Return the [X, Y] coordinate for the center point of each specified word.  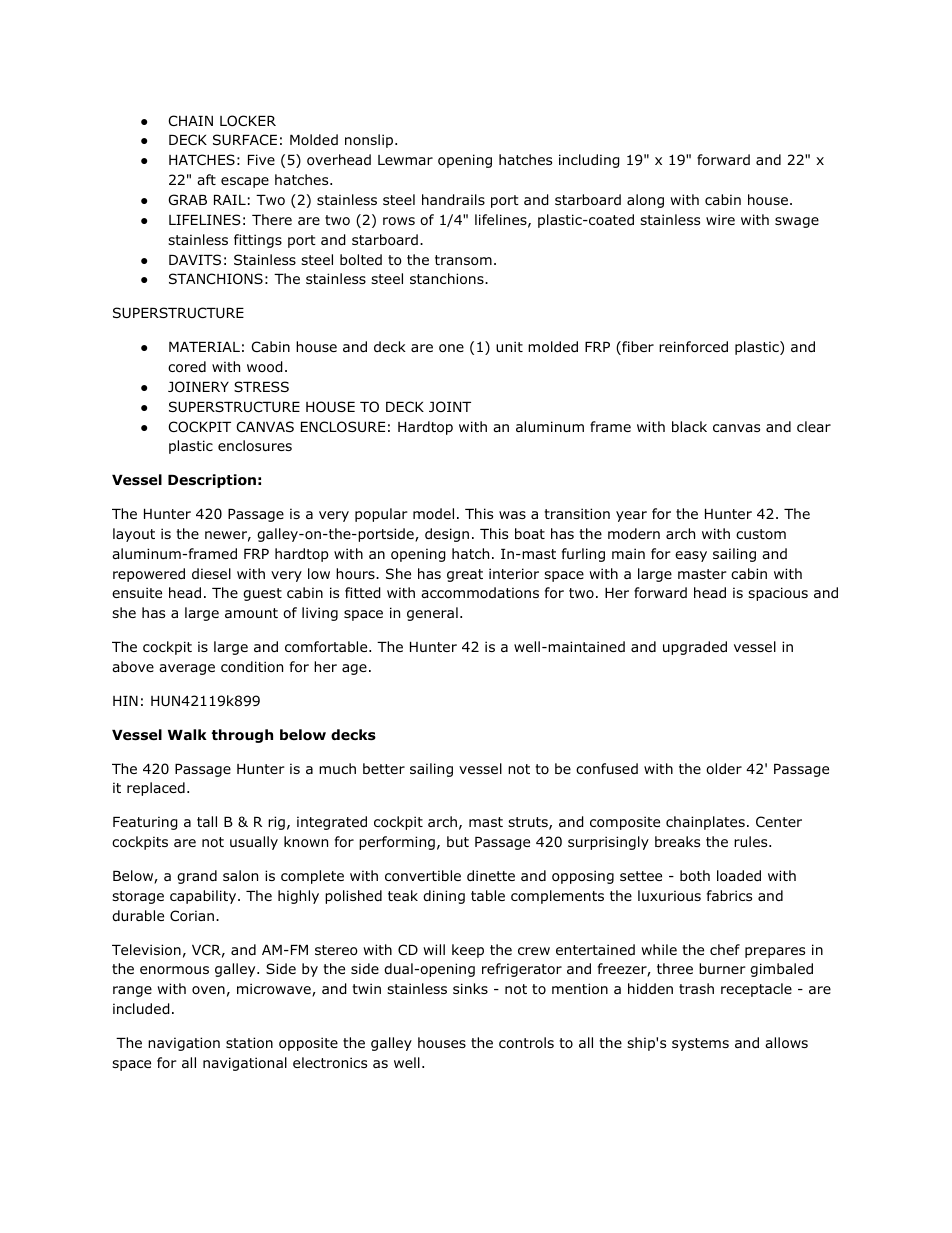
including [589, 161]
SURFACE [245, 139]
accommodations [480, 593]
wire [720, 219]
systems [700, 1044]
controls [526, 1043]
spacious [778, 594]
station [249, 1043]
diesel [211, 573]
